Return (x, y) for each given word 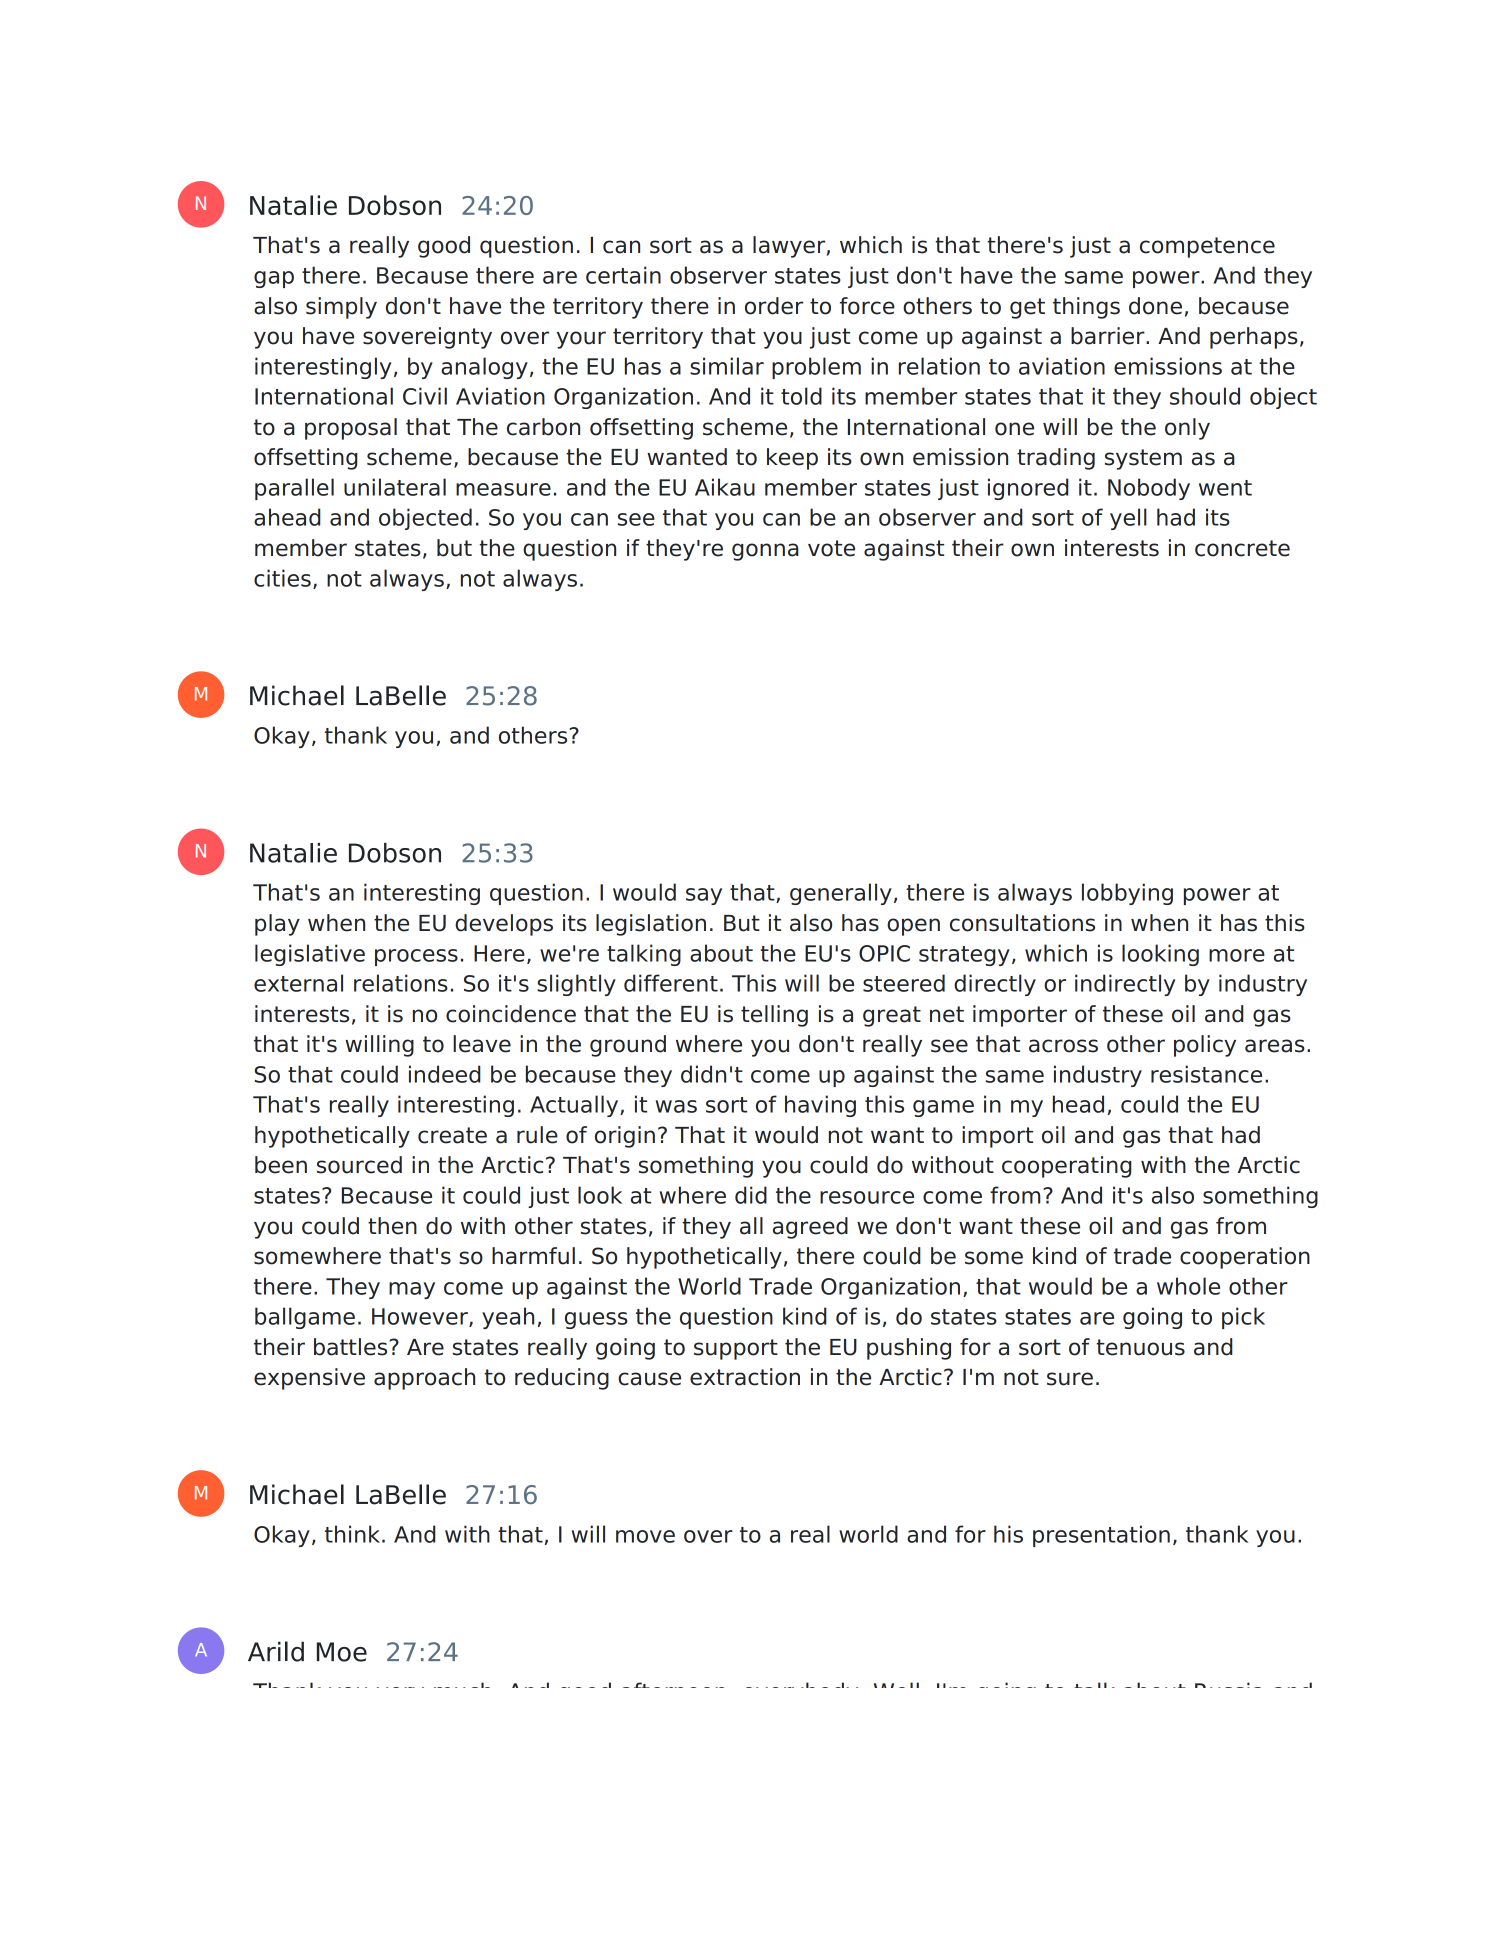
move (645, 1536)
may (412, 1290)
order (774, 306)
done (1155, 306)
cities (282, 578)
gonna (765, 552)
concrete (1242, 548)
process (416, 957)
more (1237, 955)
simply (341, 308)
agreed (810, 1228)
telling (774, 1016)
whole (1188, 1286)
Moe (342, 1652)
